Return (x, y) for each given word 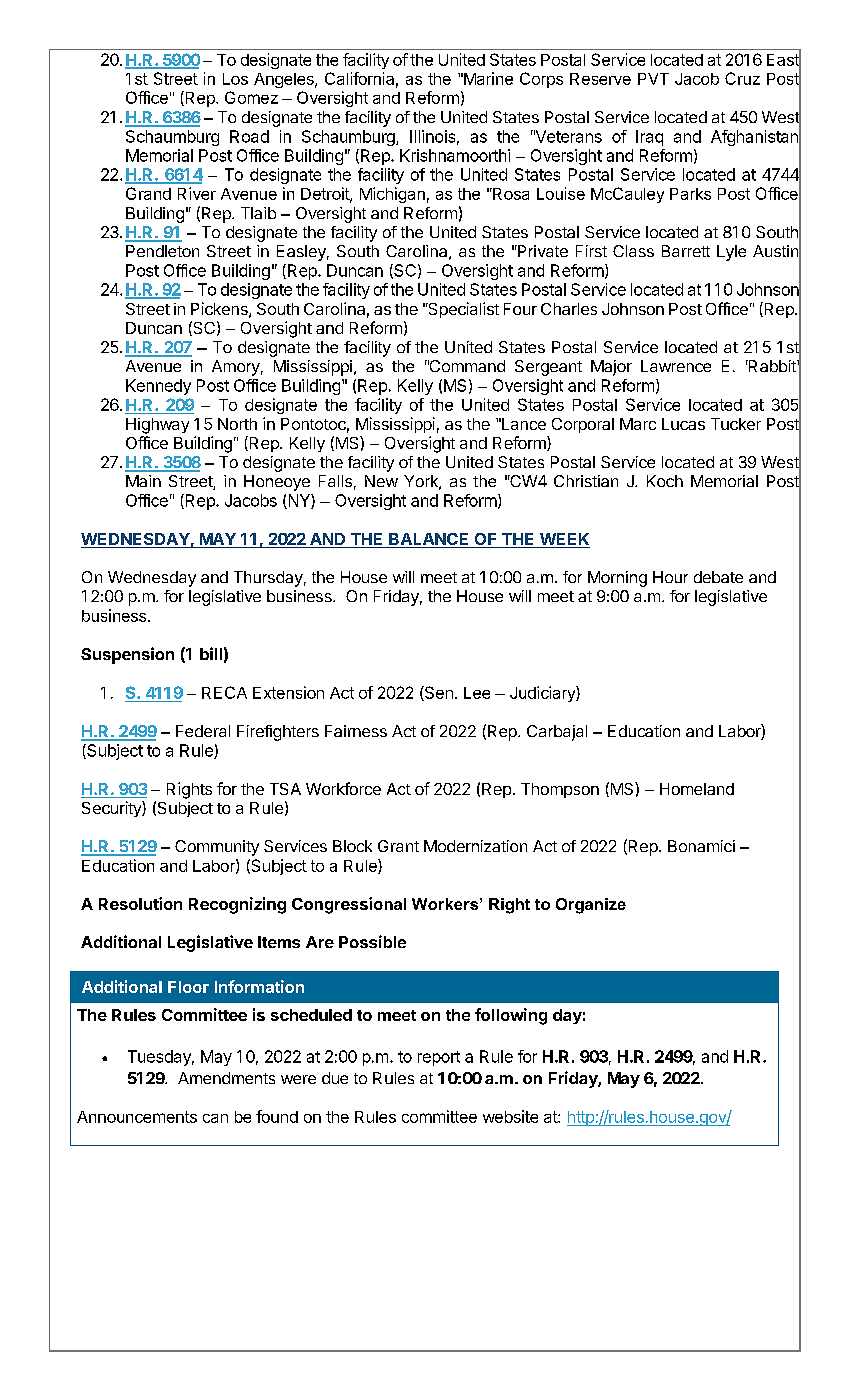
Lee (477, 693)
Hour (670, 577)
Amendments (226, 1078)
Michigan (392, 195)
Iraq (649, 138)
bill (211, 653)
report (439, 1058)
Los (235, 79)
